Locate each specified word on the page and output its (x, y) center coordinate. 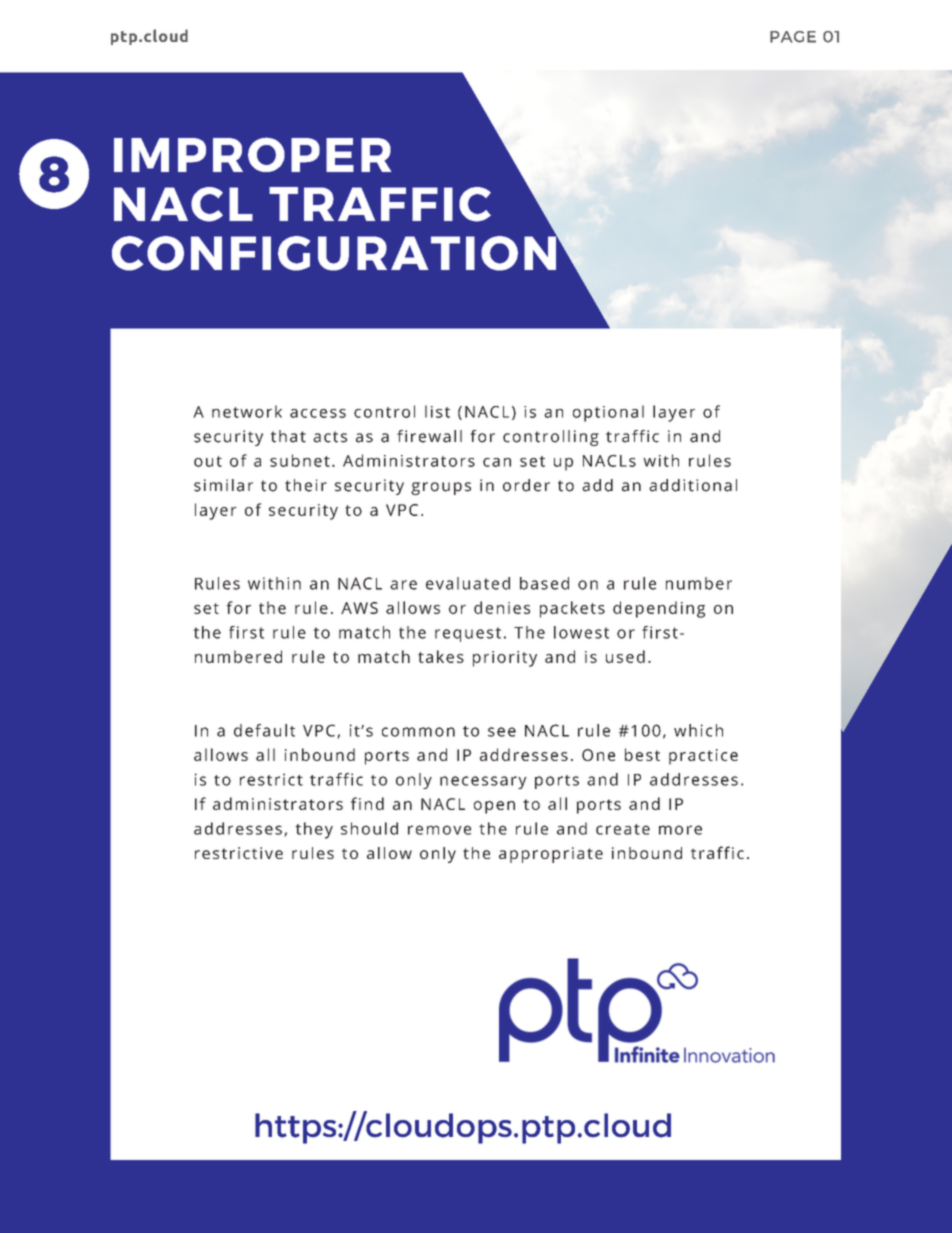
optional (608, 413)
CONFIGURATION (335, 252)
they (314, 830)
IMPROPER (252, 154)
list (437, 411)
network (247, 411)
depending (659, 609)
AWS (359, 608)
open (494, 807)
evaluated (468, 583)
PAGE (793, 37)
